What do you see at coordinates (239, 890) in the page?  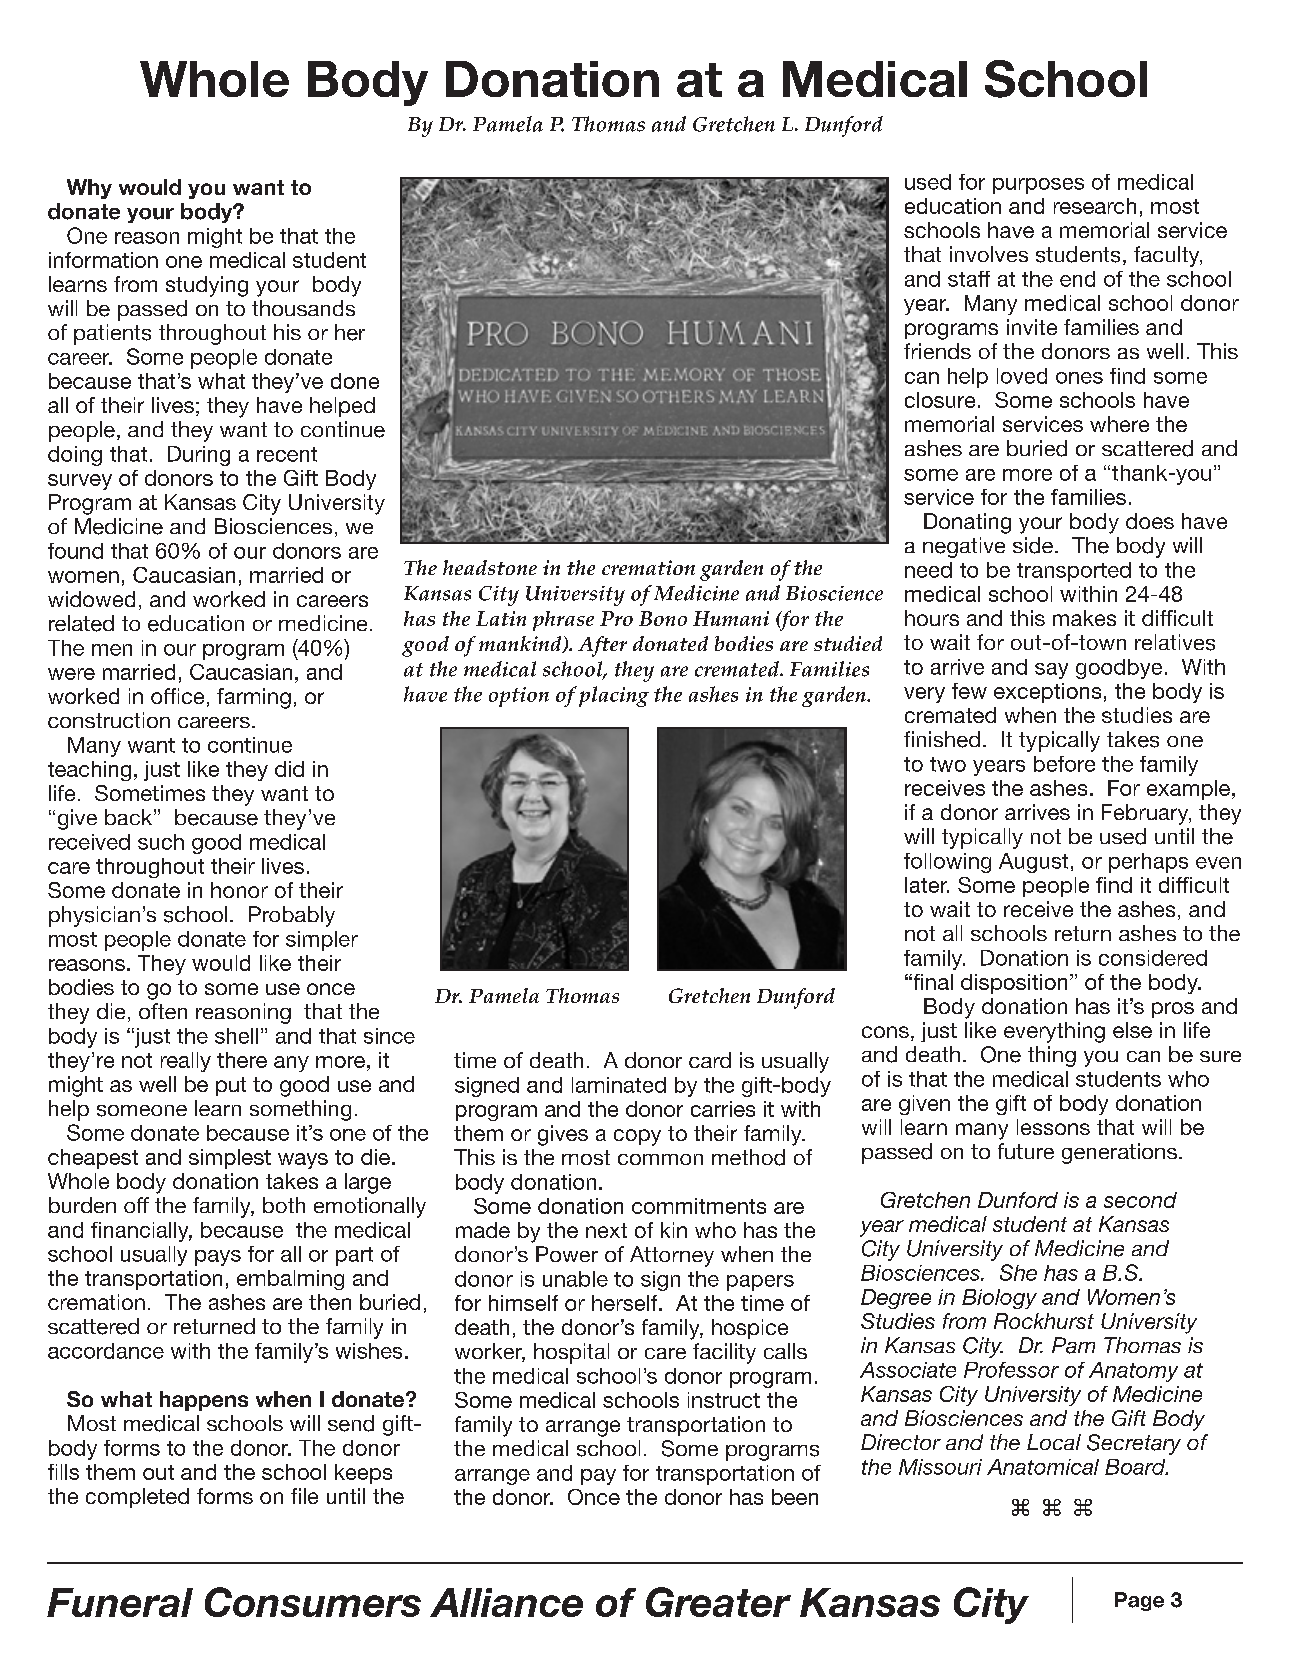 I see `honor` at bounding box center [239, 890].
